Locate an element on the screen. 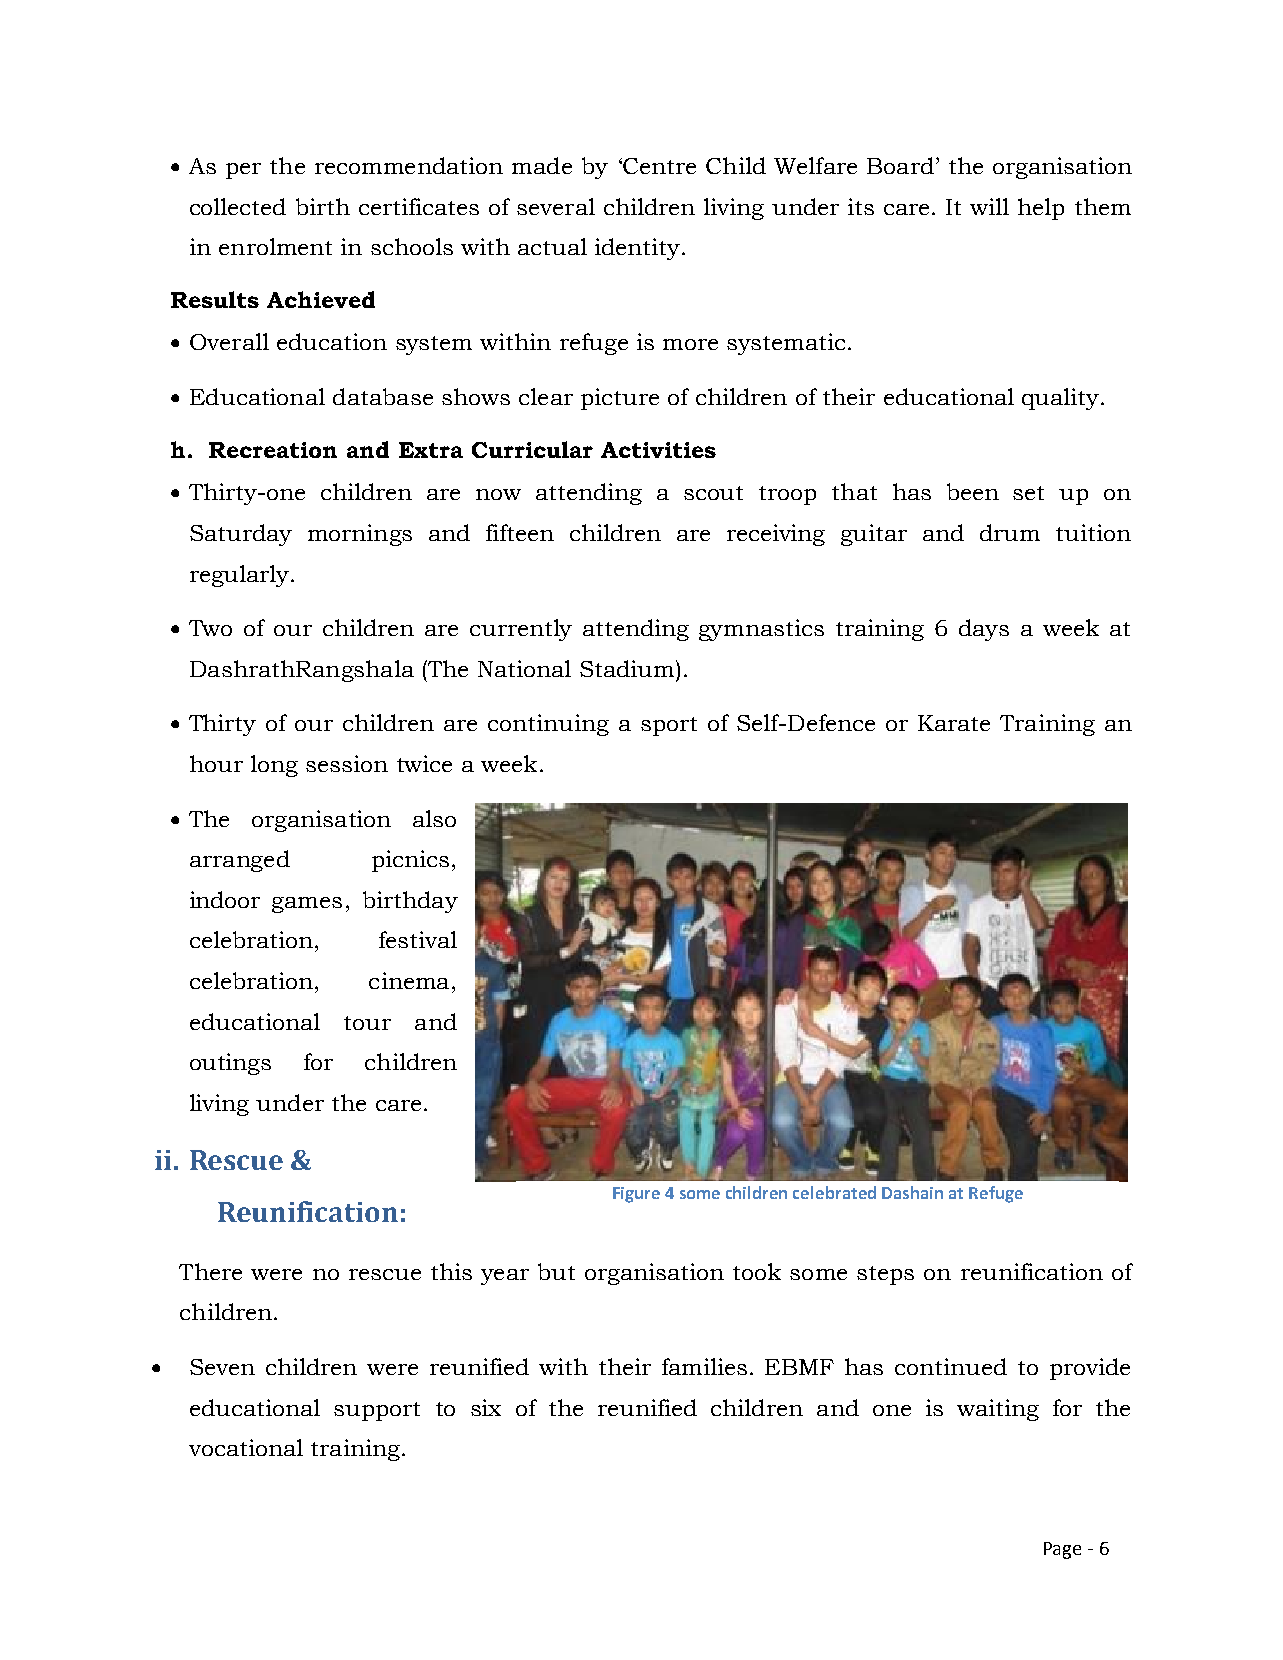  will is located at coordinates (989, 206).
